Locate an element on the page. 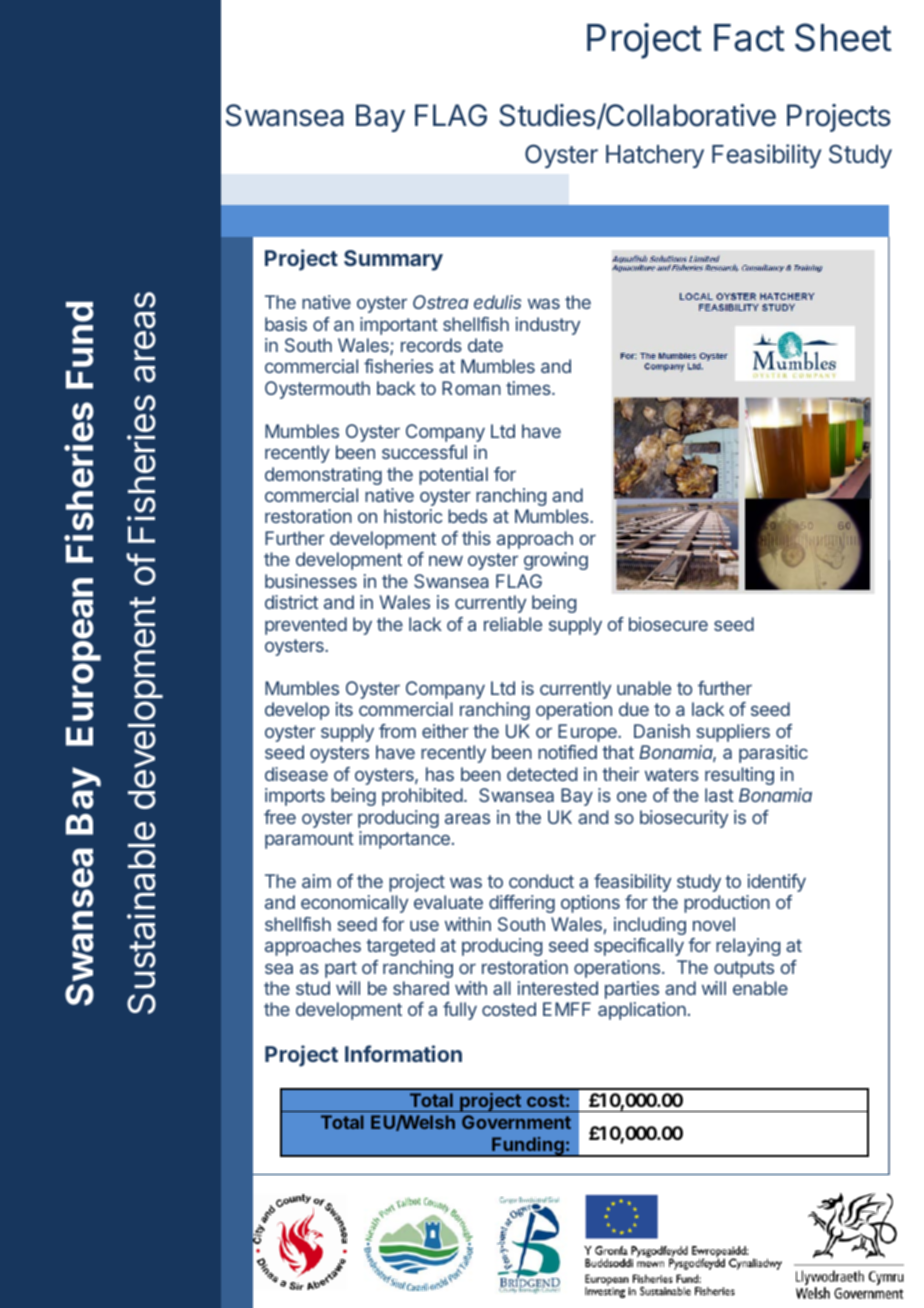 The image size is (924, 1308). economically is located at coordinates (354, 904).
